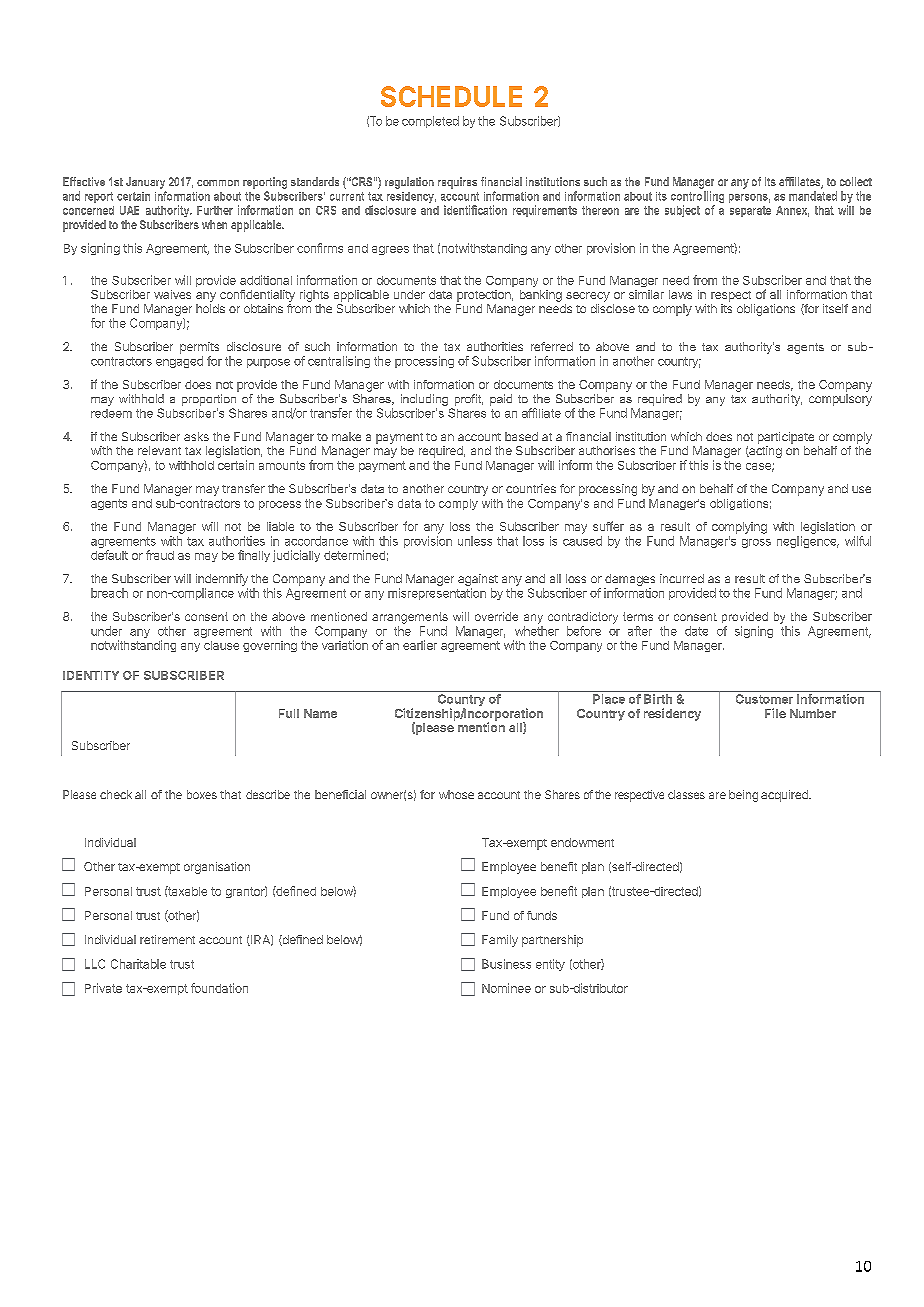  Describe the element at coordinates (160, 555) in the screenshot. I see `fraud` at that location.
